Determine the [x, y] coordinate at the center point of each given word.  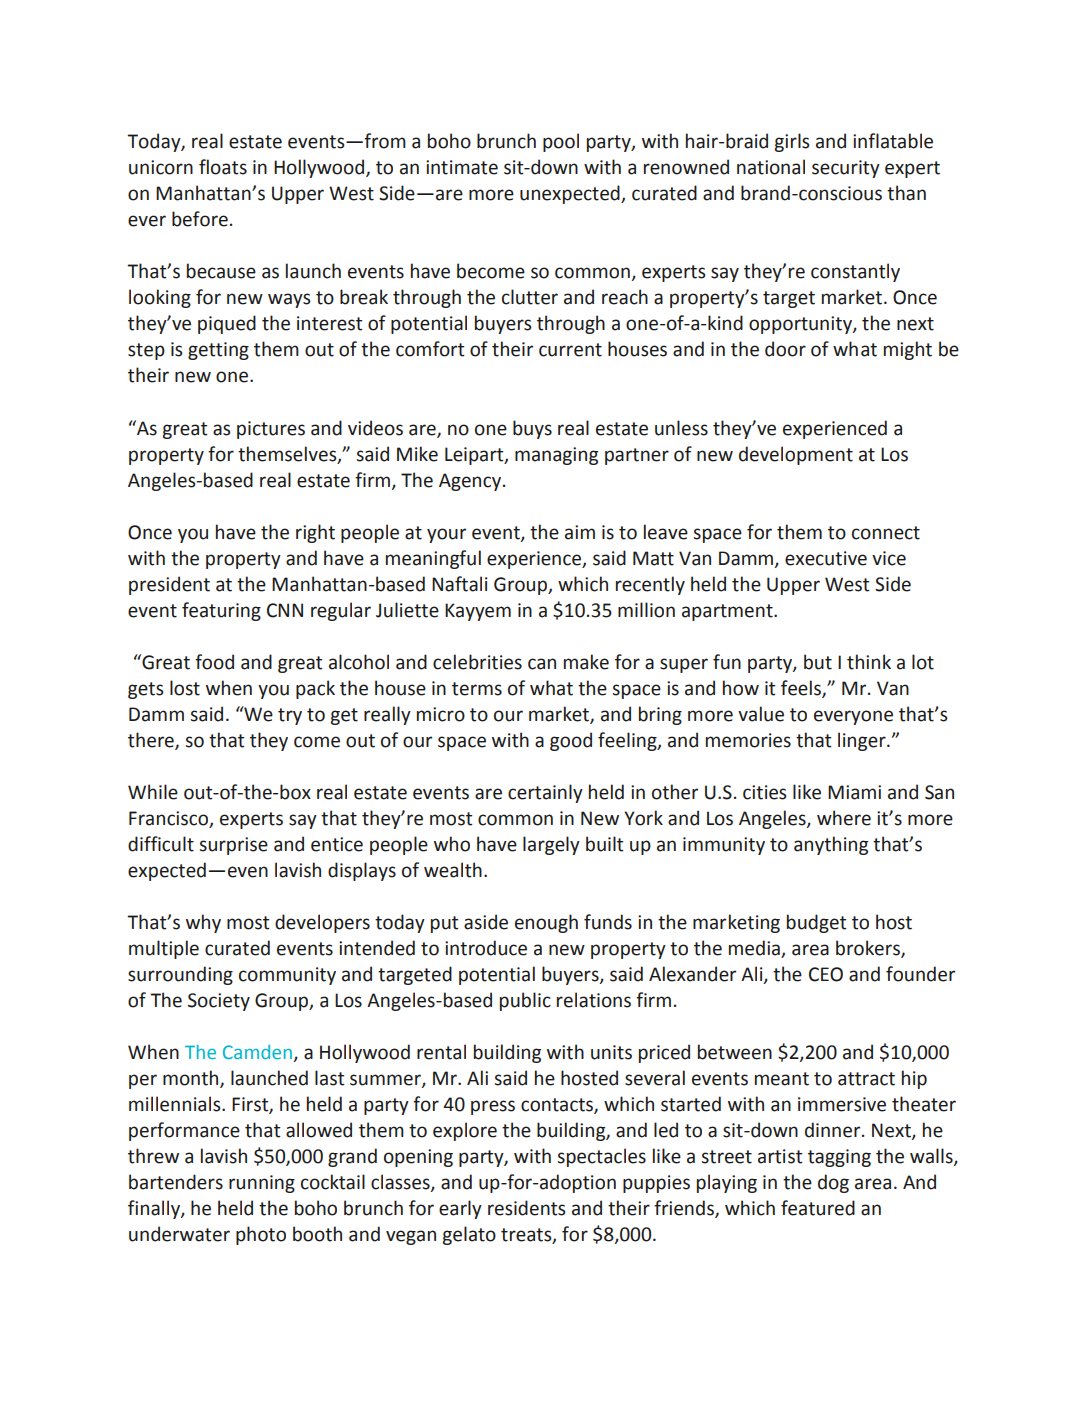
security [846, 169]
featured [818, 1208]
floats [223, 167]
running [262, 1184]
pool [561, 142]
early [460, 1209]
